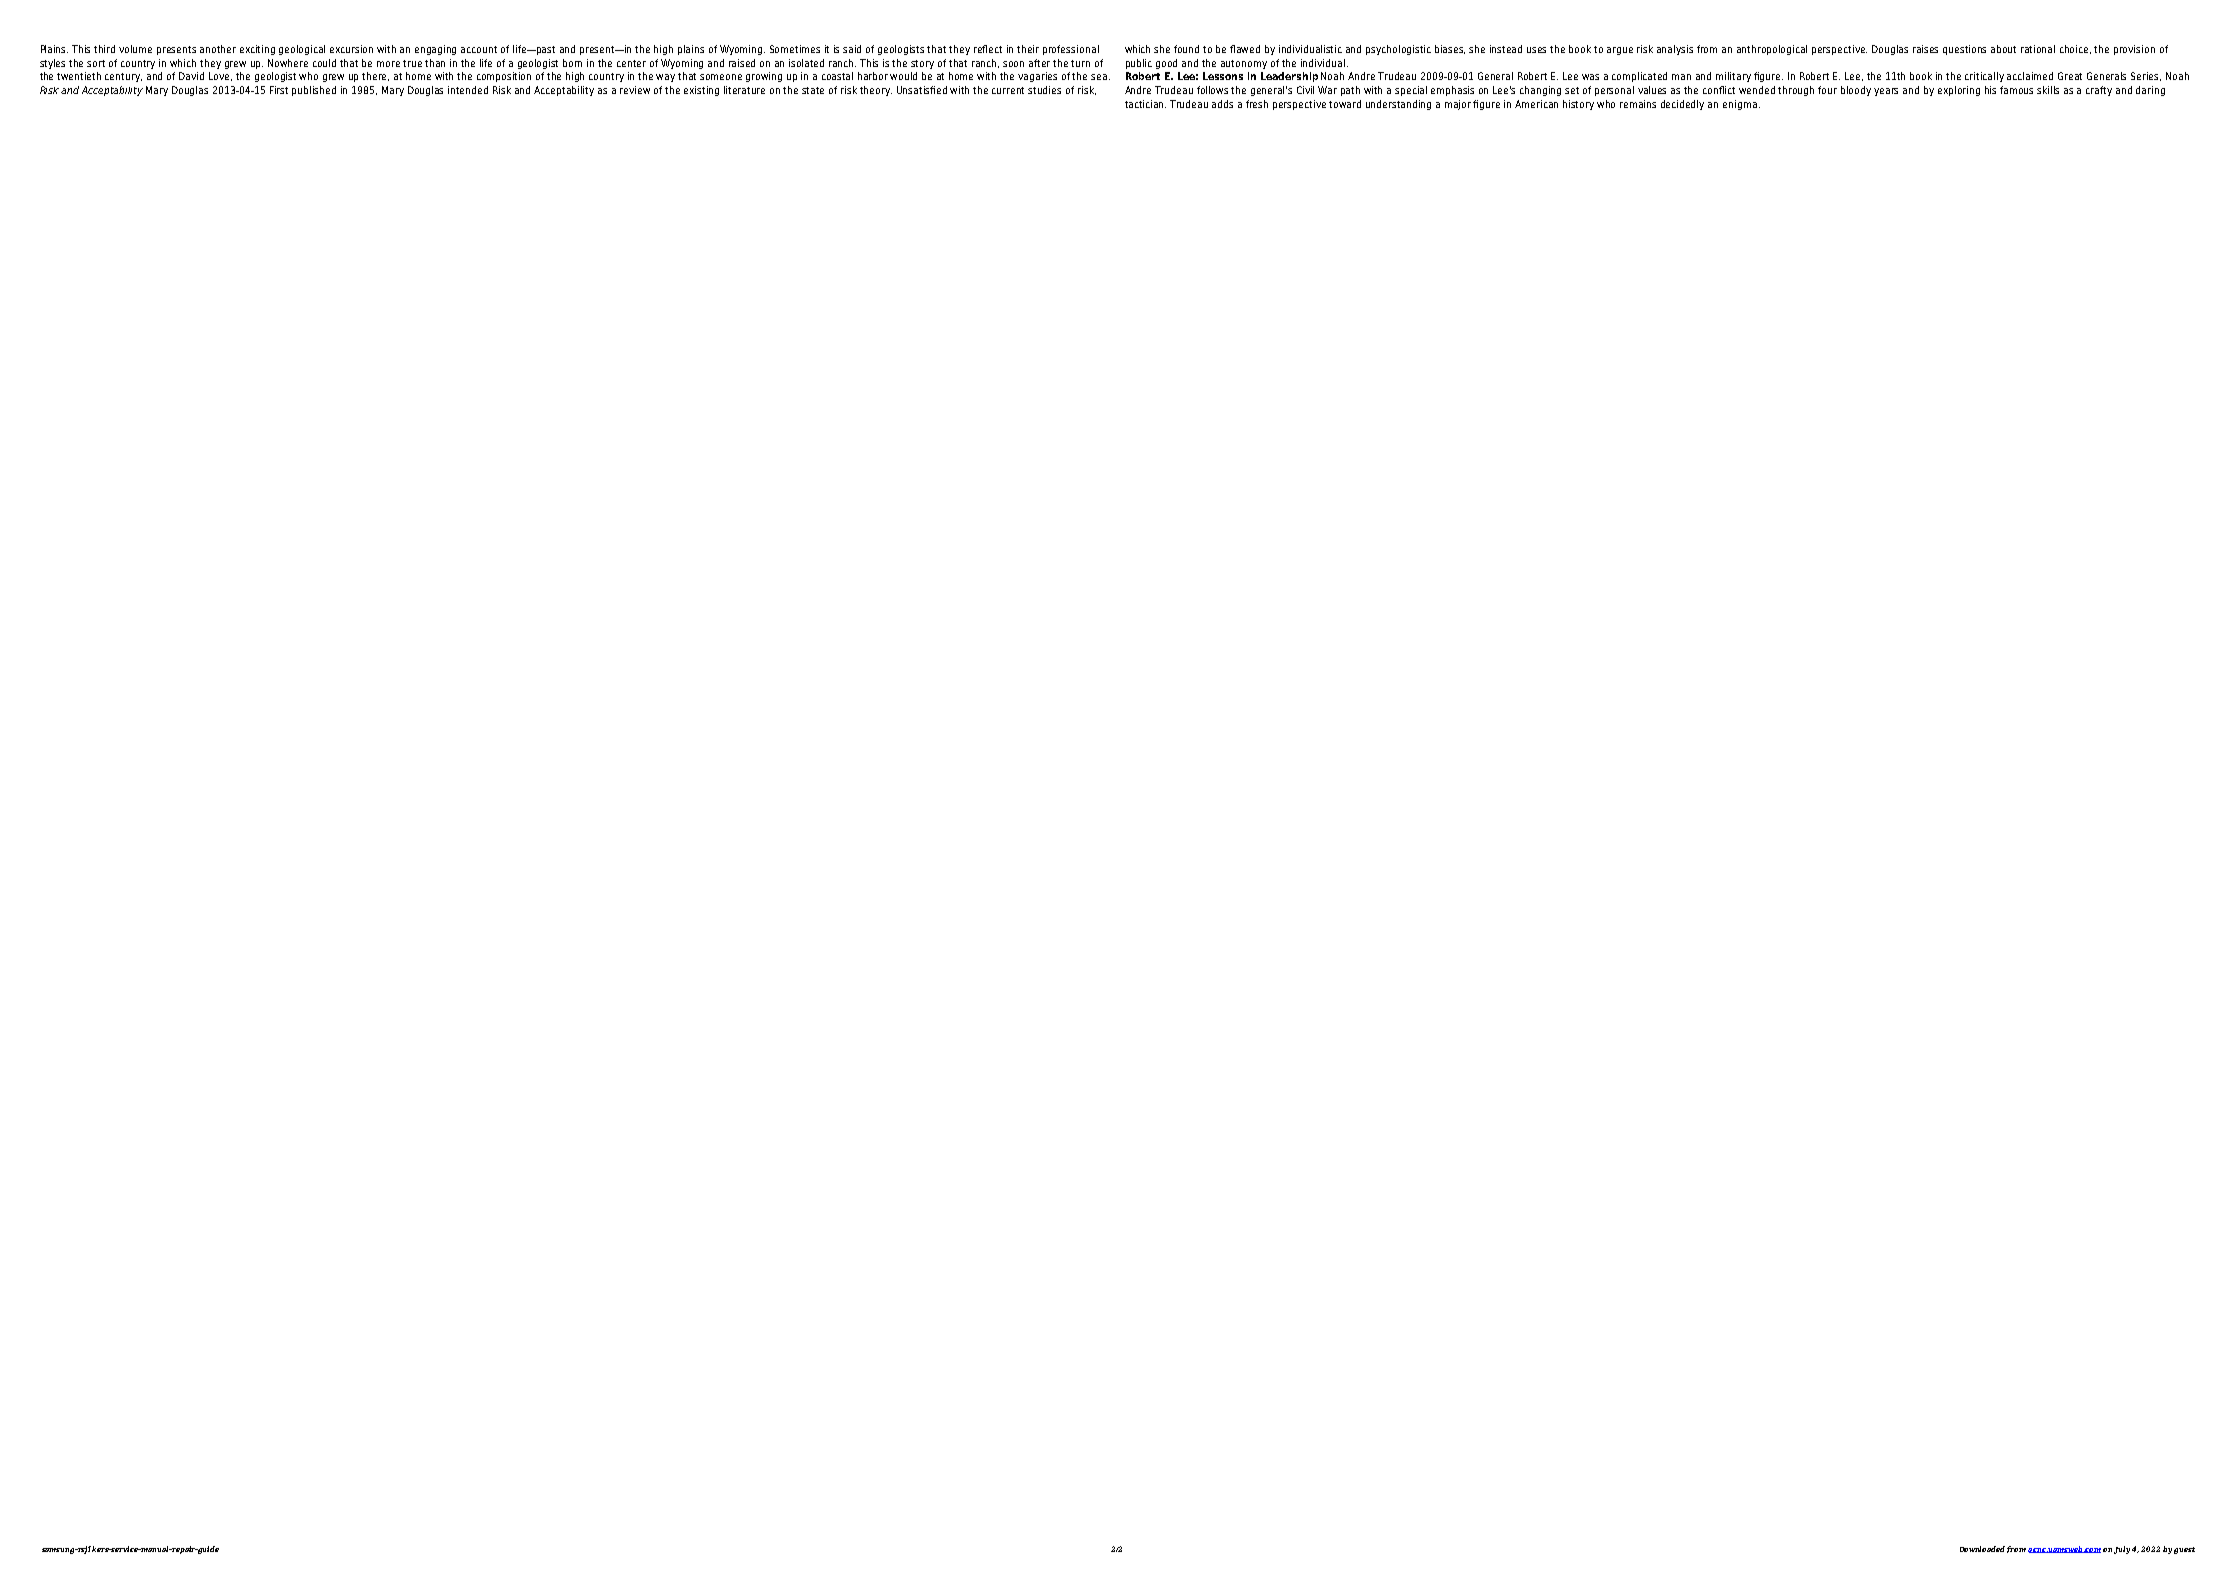 The width and height of the image is (2237, 1580). What do you see at coordinates (314, 91) in the image?
I see `published` at bounding box center [314, 91].
